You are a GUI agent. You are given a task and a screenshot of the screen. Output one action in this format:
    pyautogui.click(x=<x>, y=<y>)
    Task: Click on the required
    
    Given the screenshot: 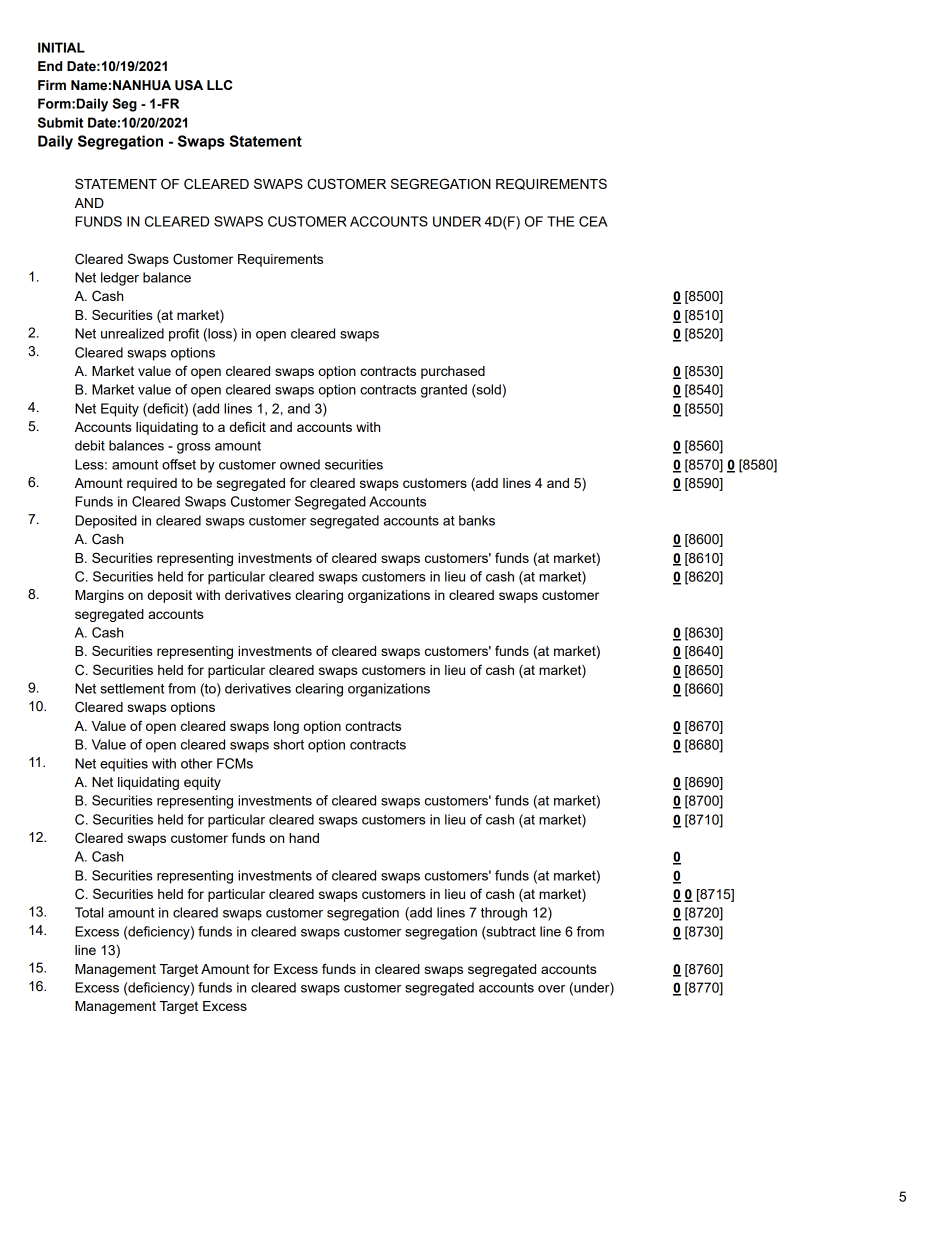 What is the action you would take?
    pyautogui.click(x=152, y=484)
